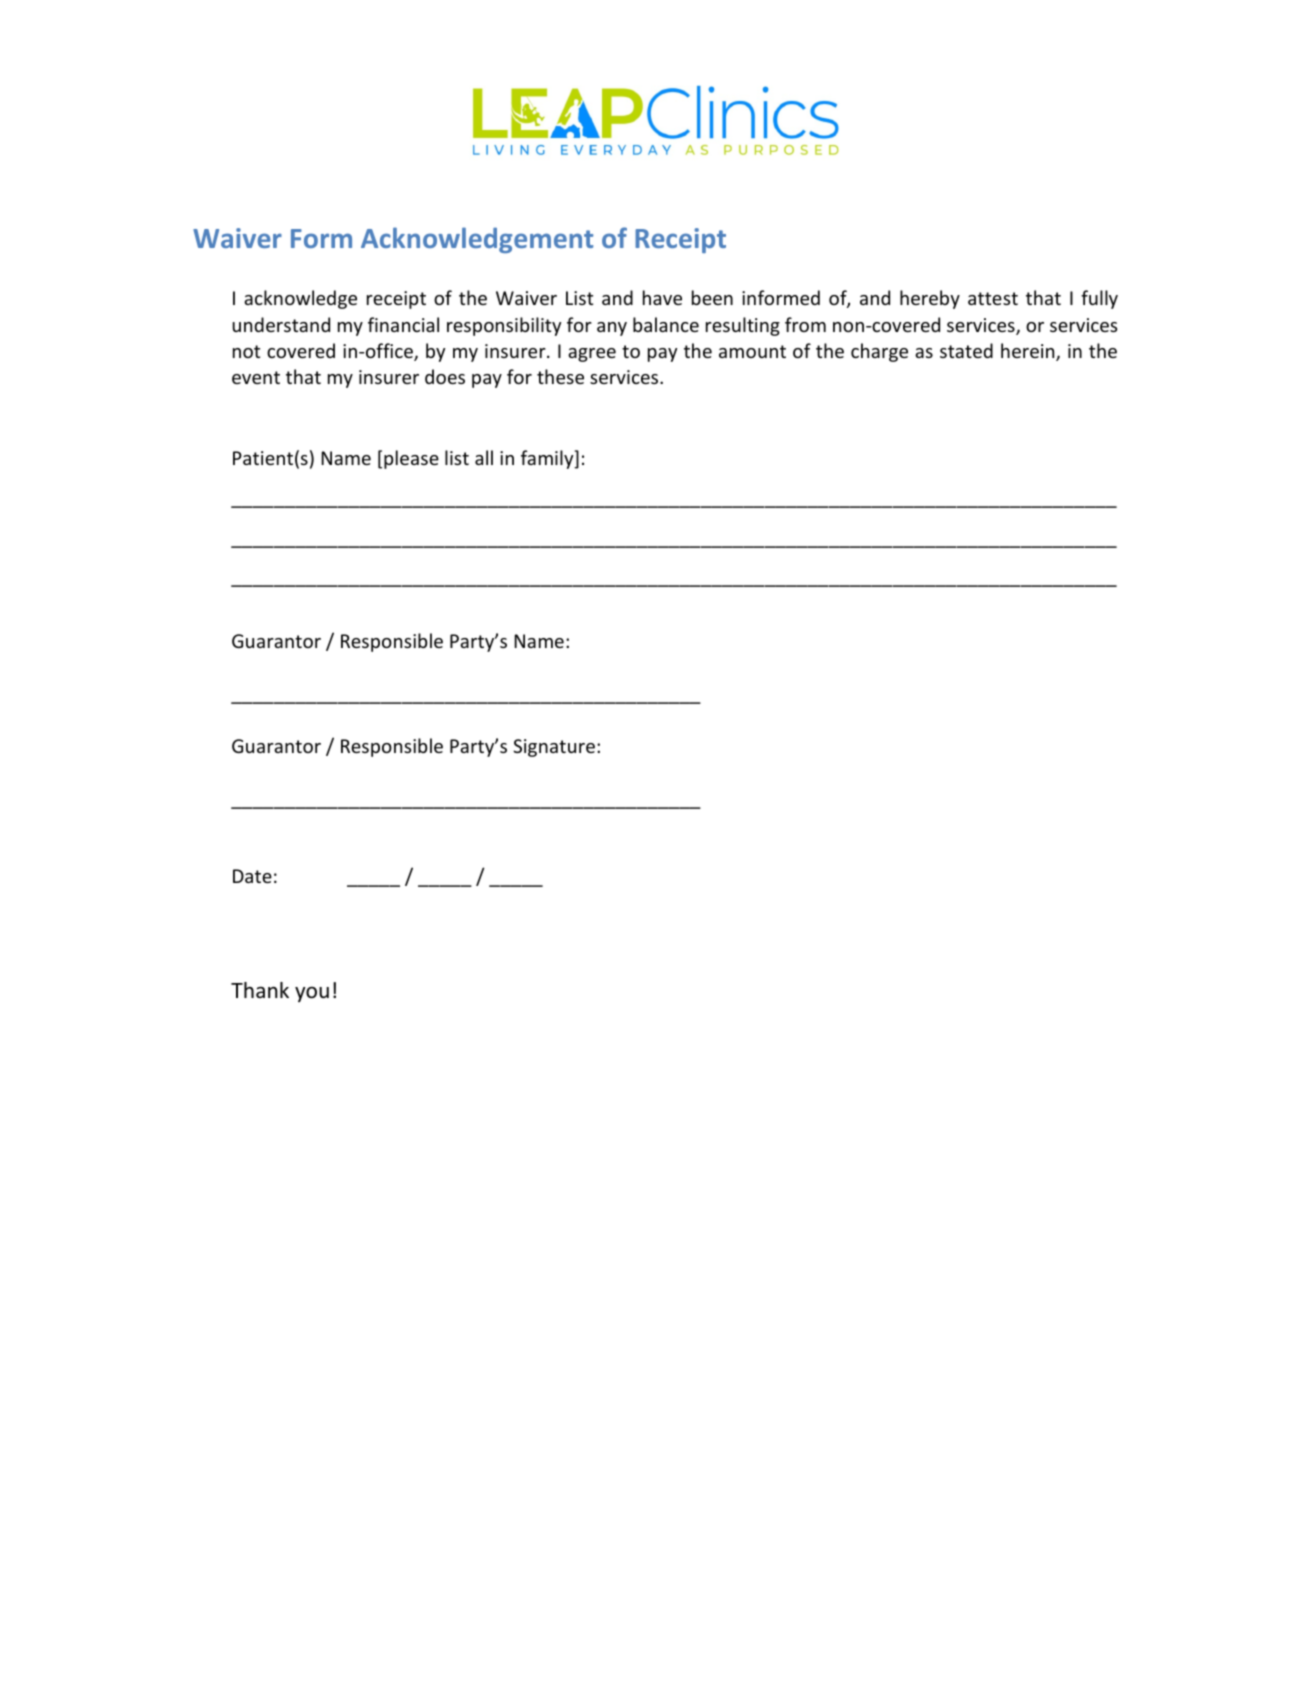 This image has height=1697, width=1311. What do you see at coordinates (312, 994) in the image?
I see `you` at bounding box center [312, 994].
